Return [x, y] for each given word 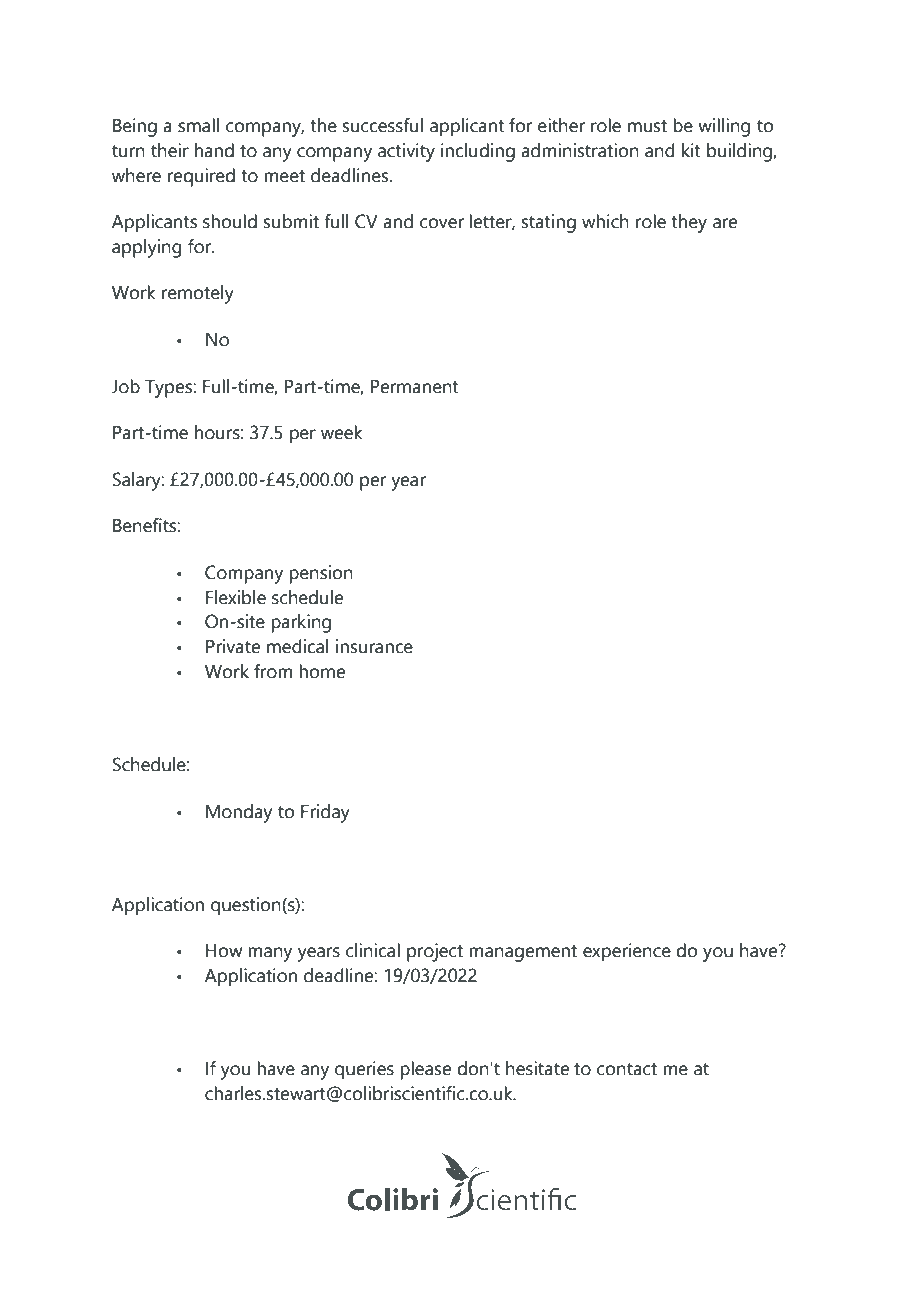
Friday [325, 813]
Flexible [236, 597]
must [647, 126]
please [425, 1070]
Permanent [415, 387]
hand [214, 150]
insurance [374, 646]
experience [627, 952]
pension [321, 574]
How [224, 951]
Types [169, 389]
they [689, 223]
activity [406, 152]
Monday [239, 813]
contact [627, 1069]
